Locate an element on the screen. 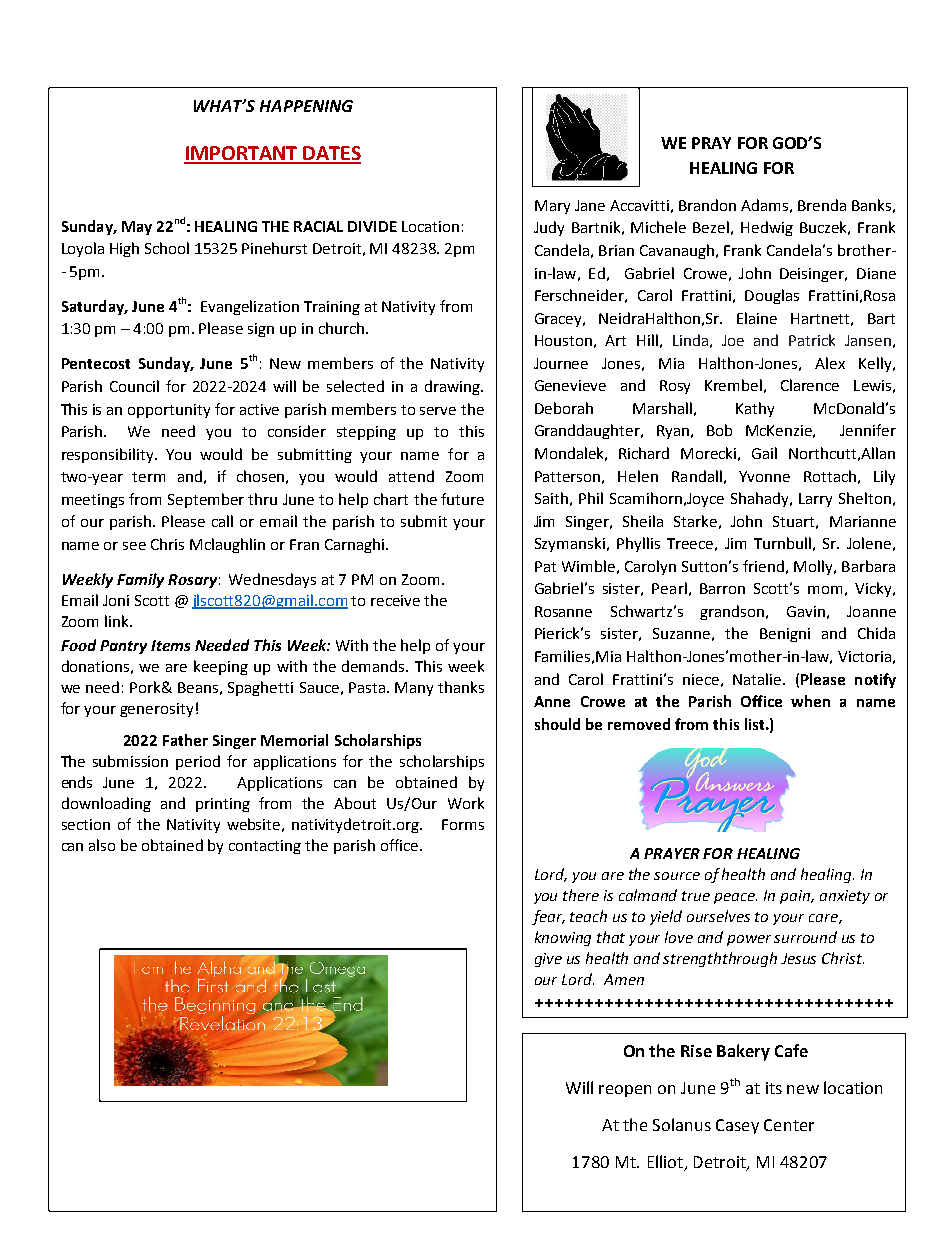 Image resolution: width=952 pixels, height=1233 pixels. Patrick is located at coordinates (812, 340).
